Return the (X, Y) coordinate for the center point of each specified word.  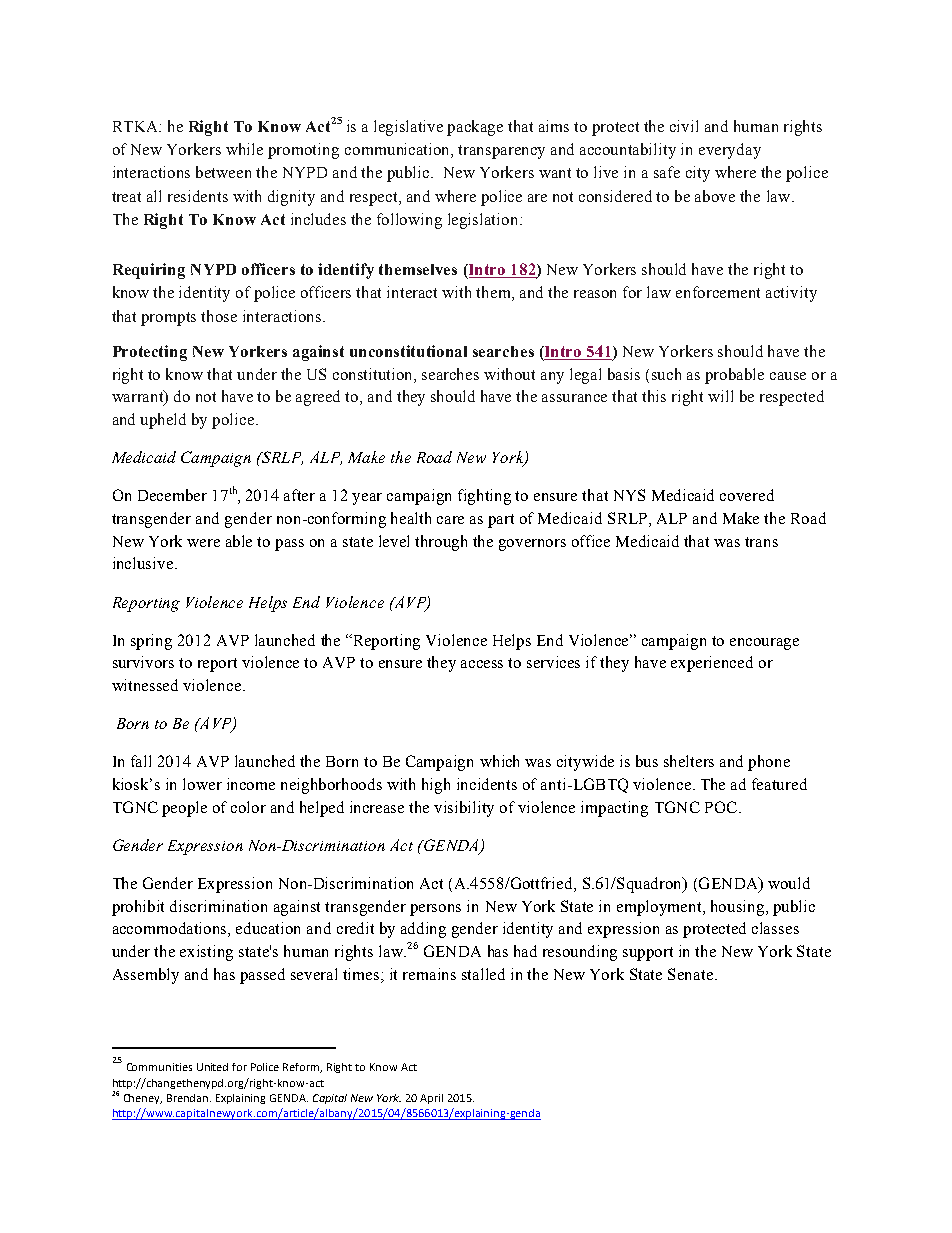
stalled (483, 974)
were (203, 543)
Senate (692, 974)
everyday (730, 151)
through (441, 543)
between (223, 172)
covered (747, 495)
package (475, 128)
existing (206, 953)
